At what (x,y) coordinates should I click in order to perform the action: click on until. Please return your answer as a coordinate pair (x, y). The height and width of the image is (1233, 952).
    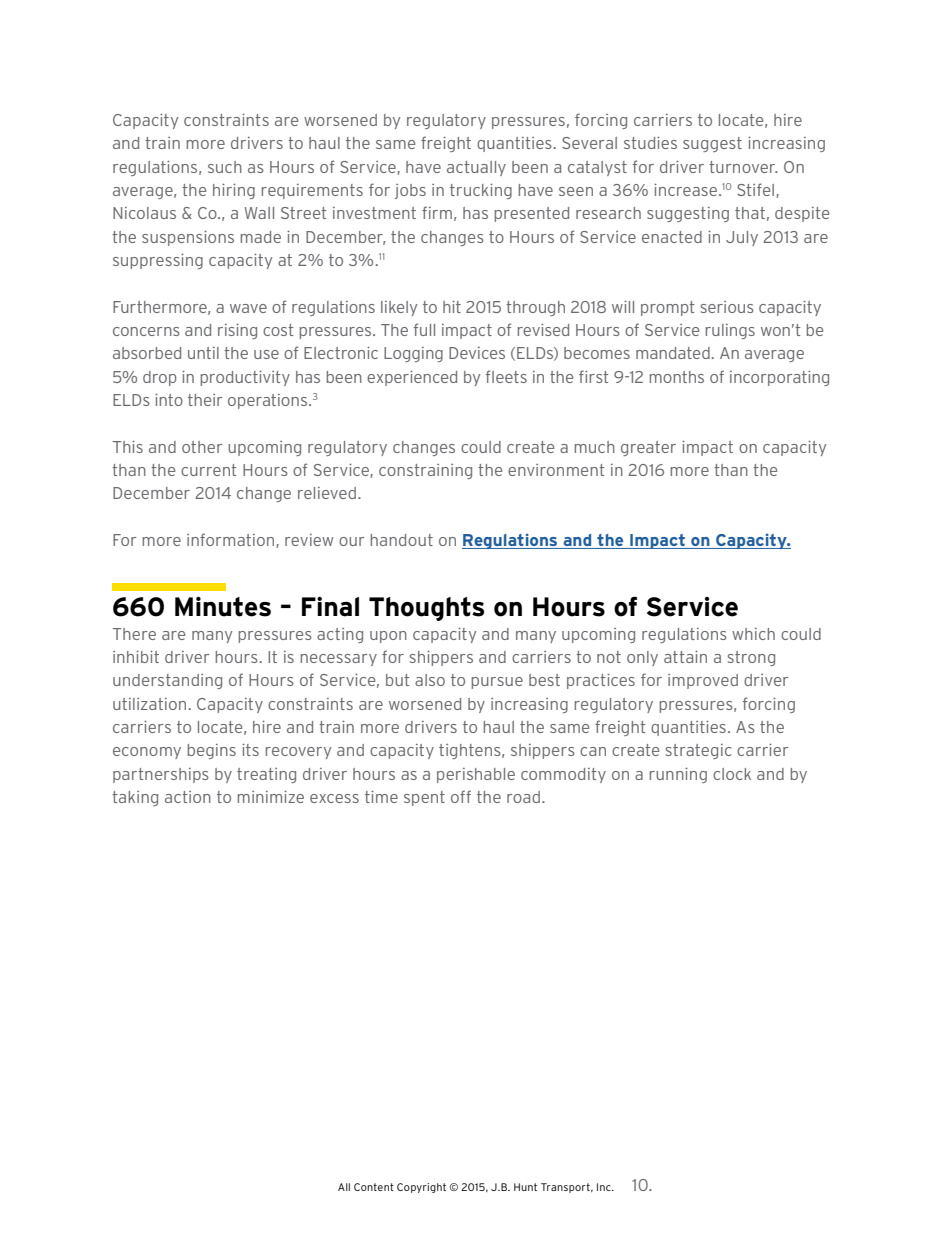
    Looking at the image, I should click on (203, 353).
